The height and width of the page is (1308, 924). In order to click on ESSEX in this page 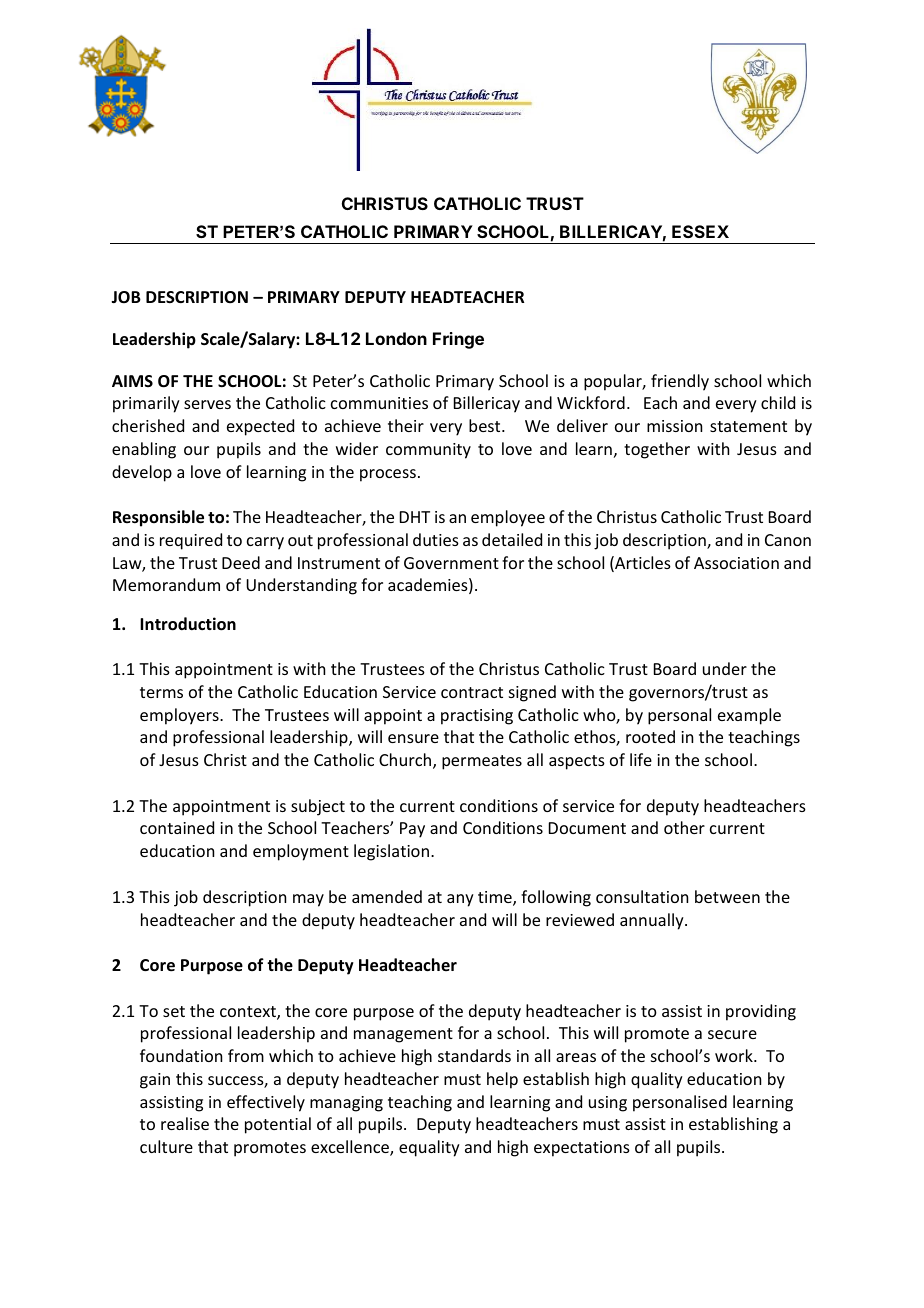, I will do `click(700, 231)`.
